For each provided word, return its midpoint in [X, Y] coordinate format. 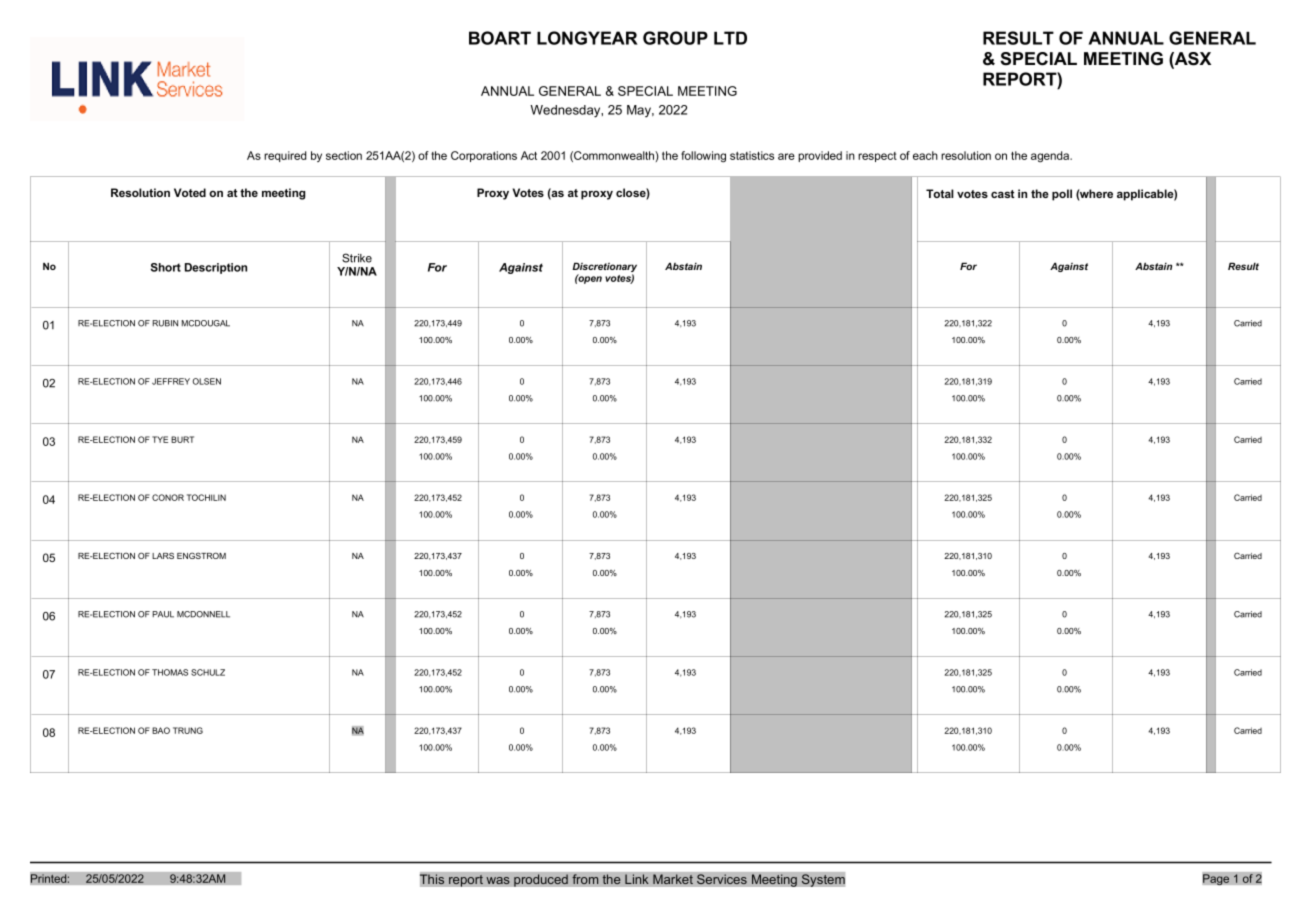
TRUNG [188, 730]
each [925, 155]
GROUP [675, 38]
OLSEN [206, 381]
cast [1003, 194]
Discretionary [604, 268]
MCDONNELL [203, 614]
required [285, 156]
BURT [182, 439]
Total [940, 193]
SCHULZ [208, 672]
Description [216, 268]
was [498, 881]
